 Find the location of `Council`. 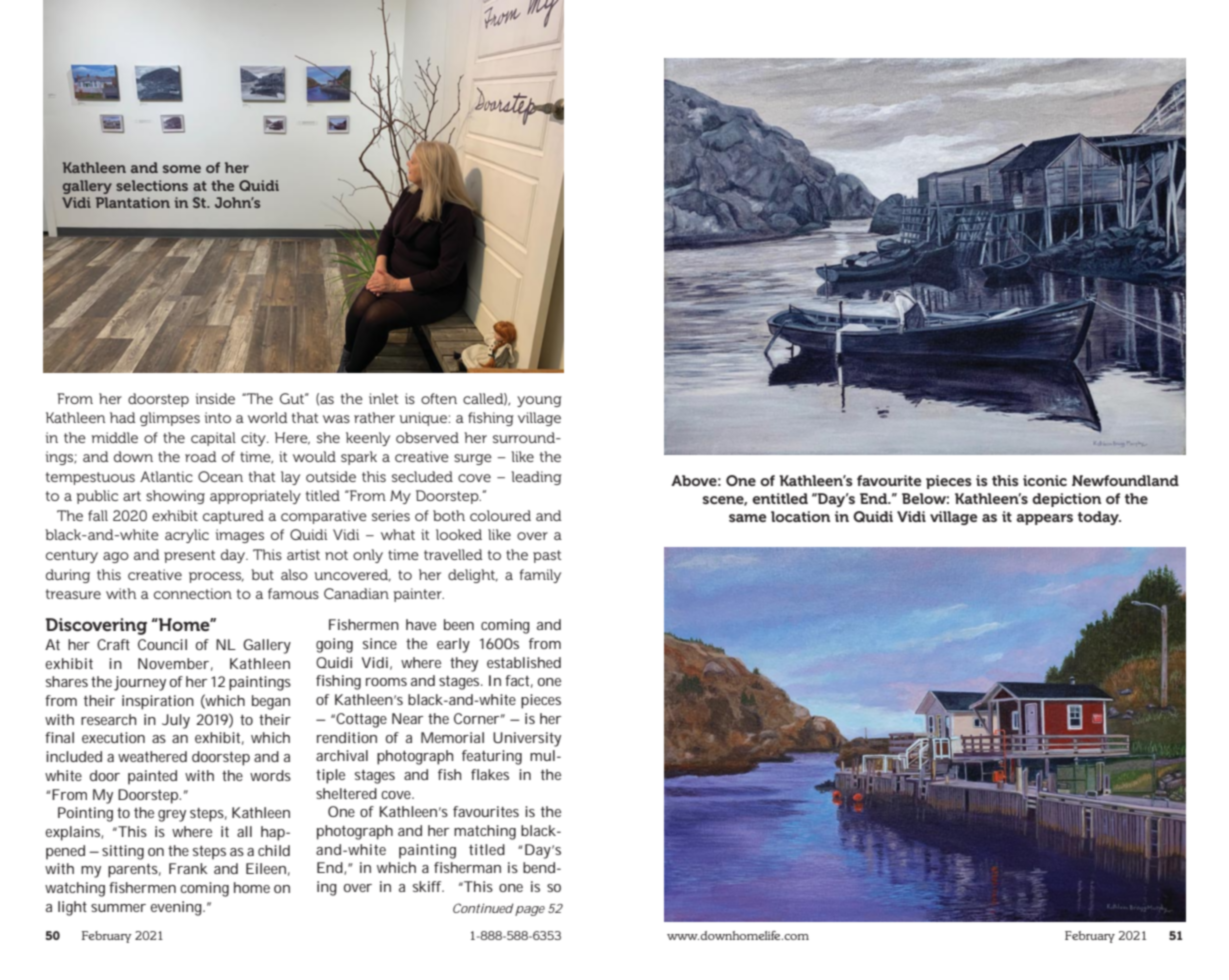

Council is located at coordinates (162, 644).
